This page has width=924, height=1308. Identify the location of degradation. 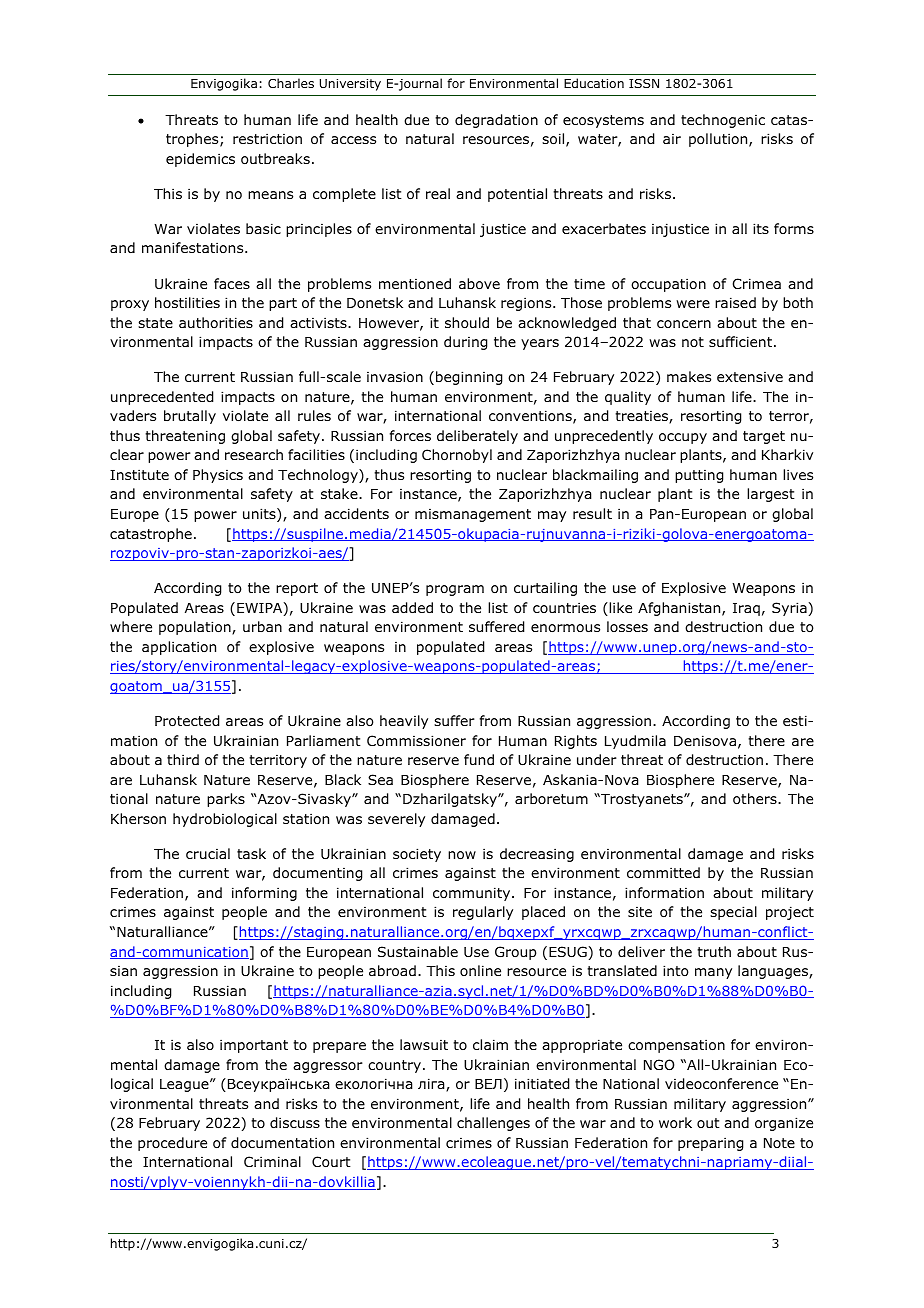
(496, 121).
